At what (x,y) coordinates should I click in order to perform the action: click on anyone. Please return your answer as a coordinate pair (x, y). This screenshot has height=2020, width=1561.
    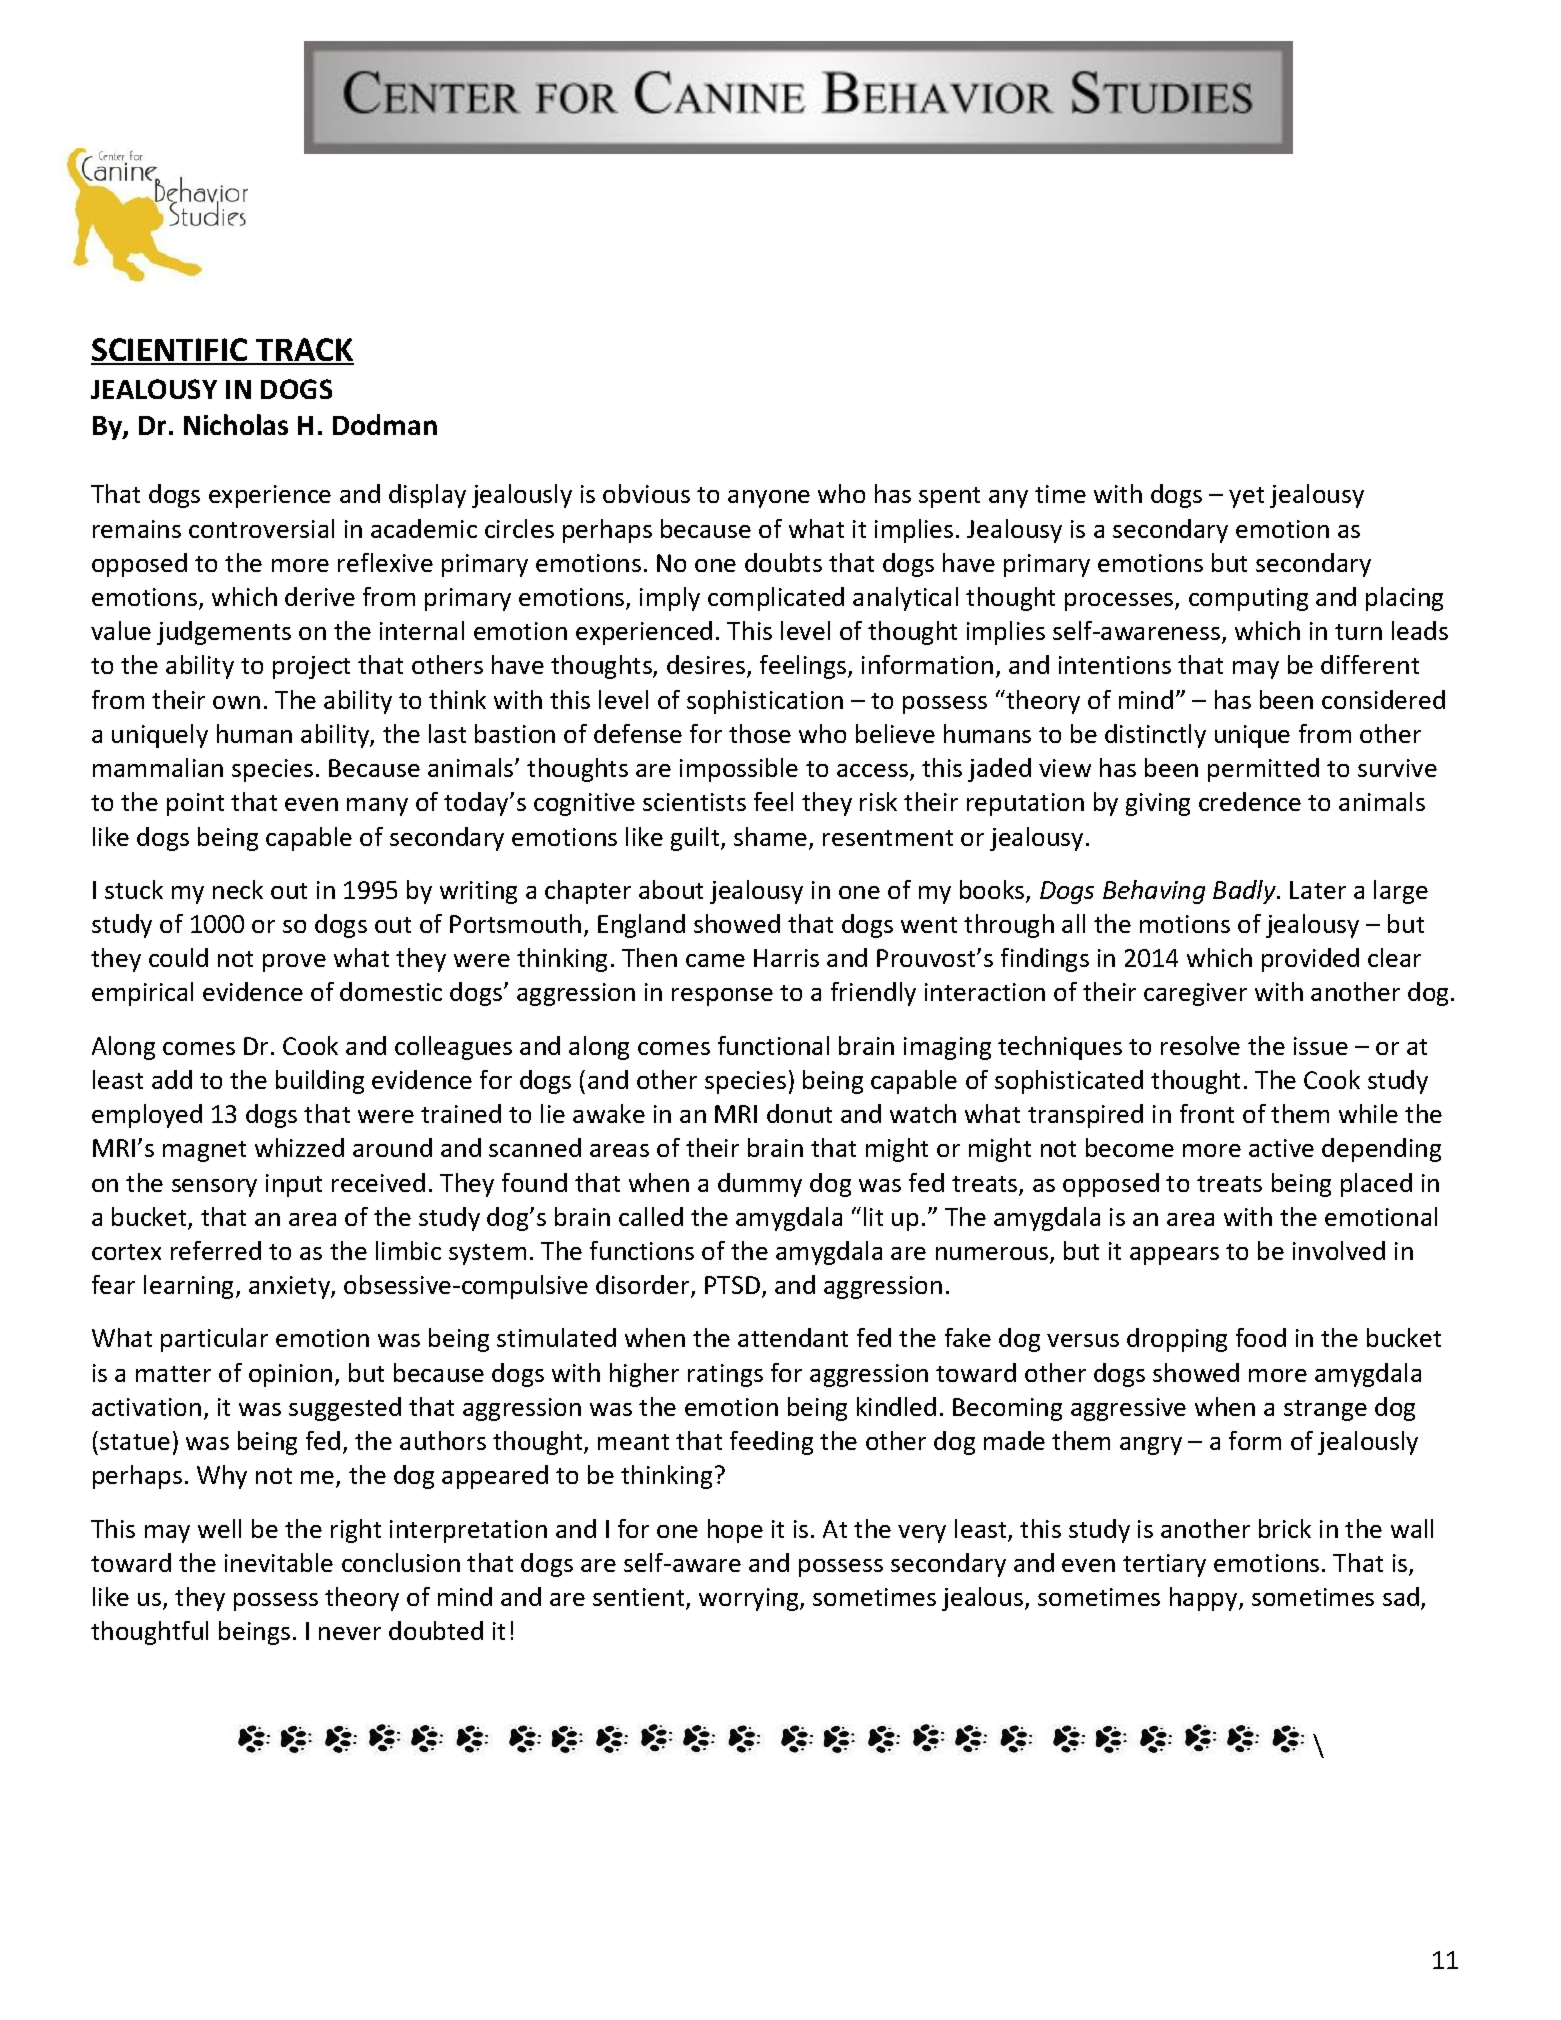
    Looking at the image, I should click on (769, 499).
